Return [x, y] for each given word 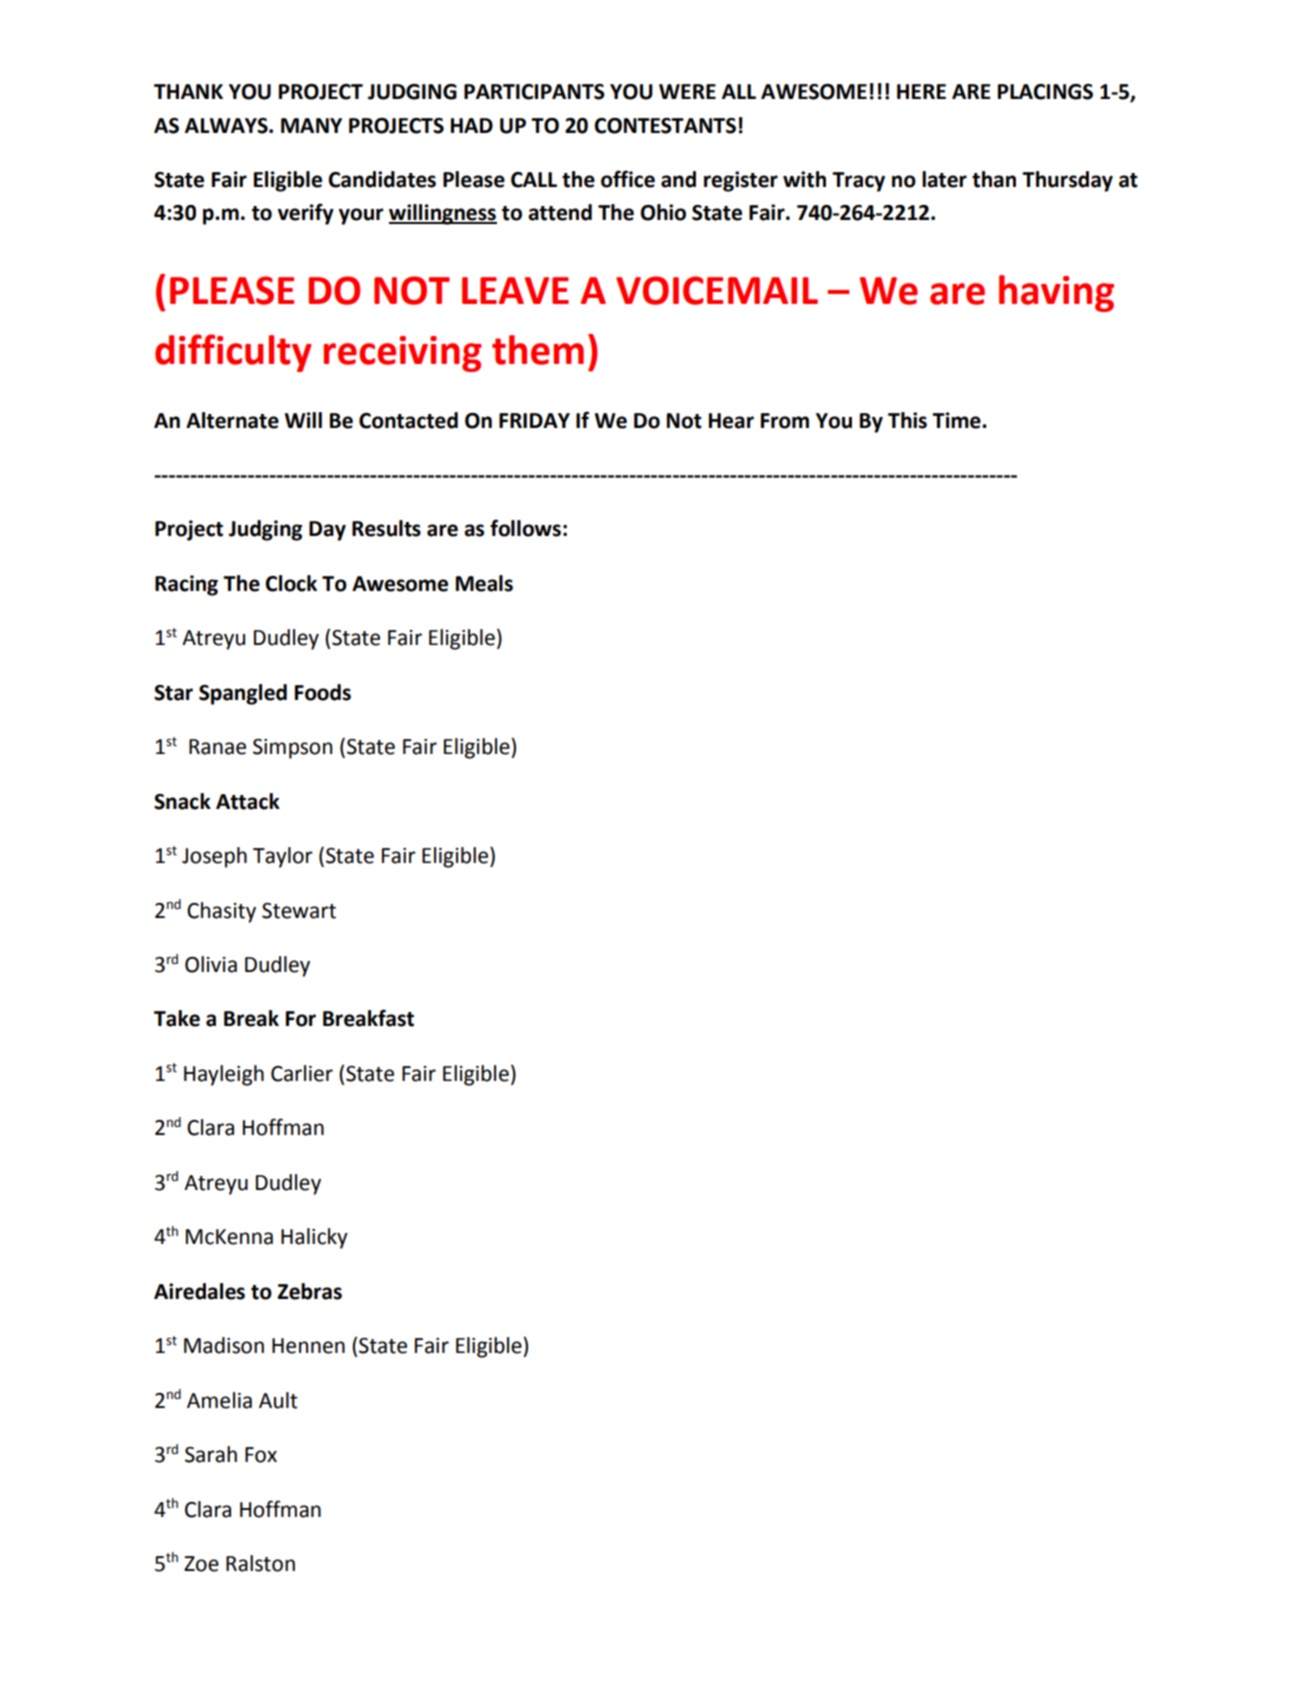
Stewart [299, 911]
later [944, 179]
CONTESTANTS [665, 126]
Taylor [283, 857]
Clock [291, 583]
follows [525, 528]
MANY [311, 125]
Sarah [211, 1454]
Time [957, 420]
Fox [261, 1455]
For [301, 1019]
